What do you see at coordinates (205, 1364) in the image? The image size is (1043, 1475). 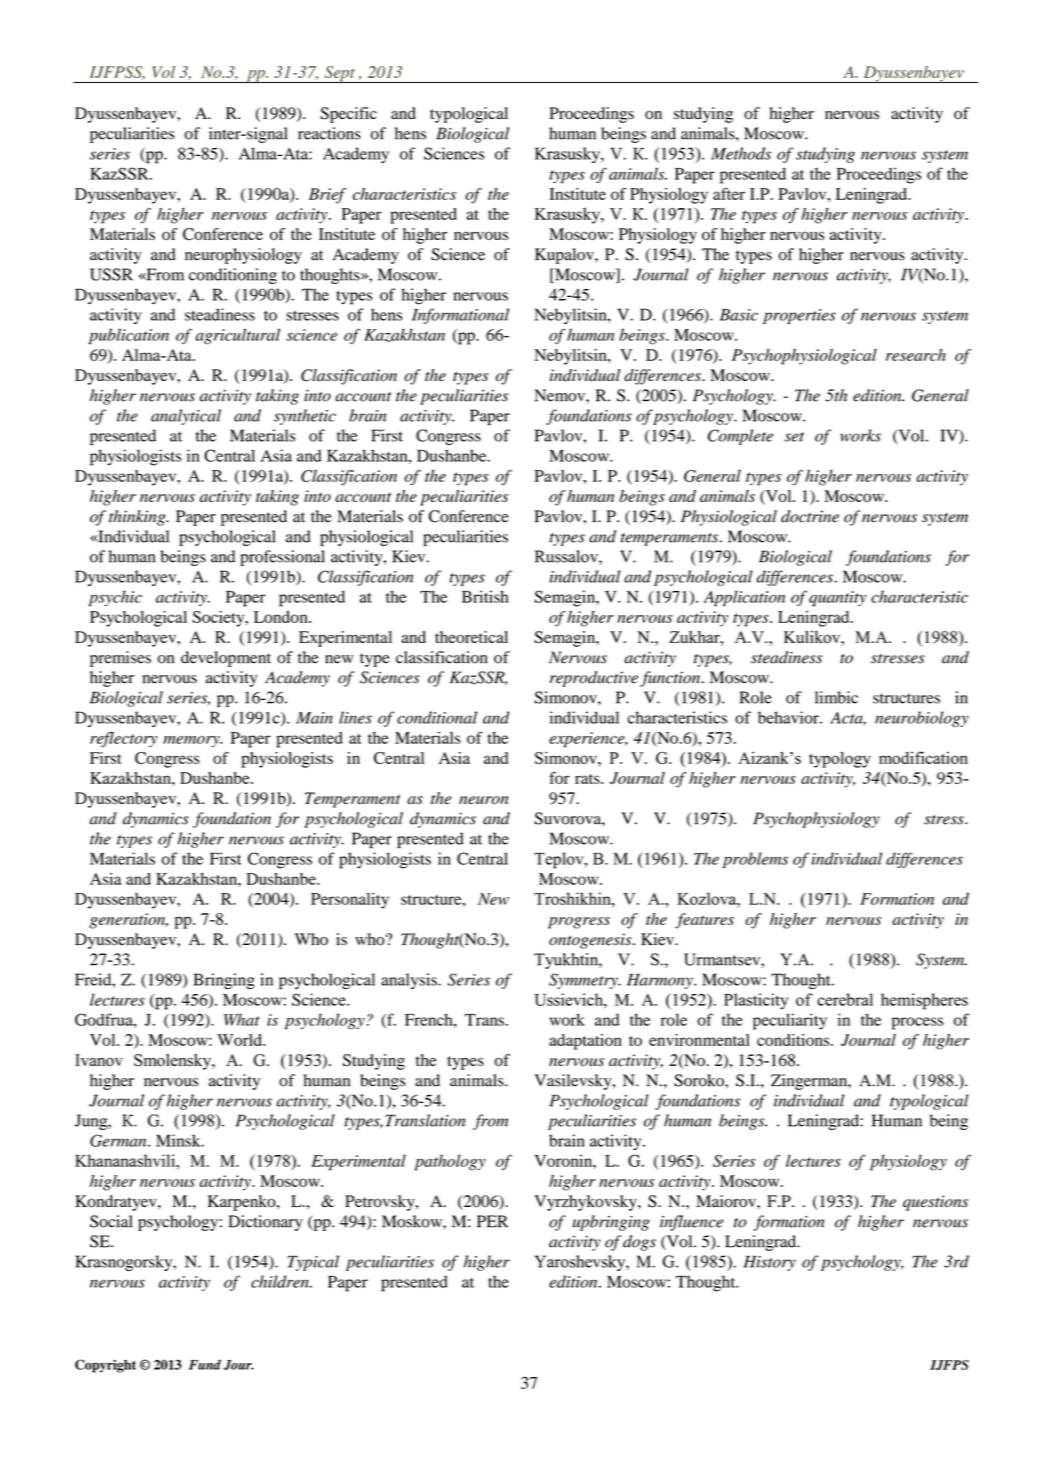 I see `Fund` at bounding box center [205, 1364].
